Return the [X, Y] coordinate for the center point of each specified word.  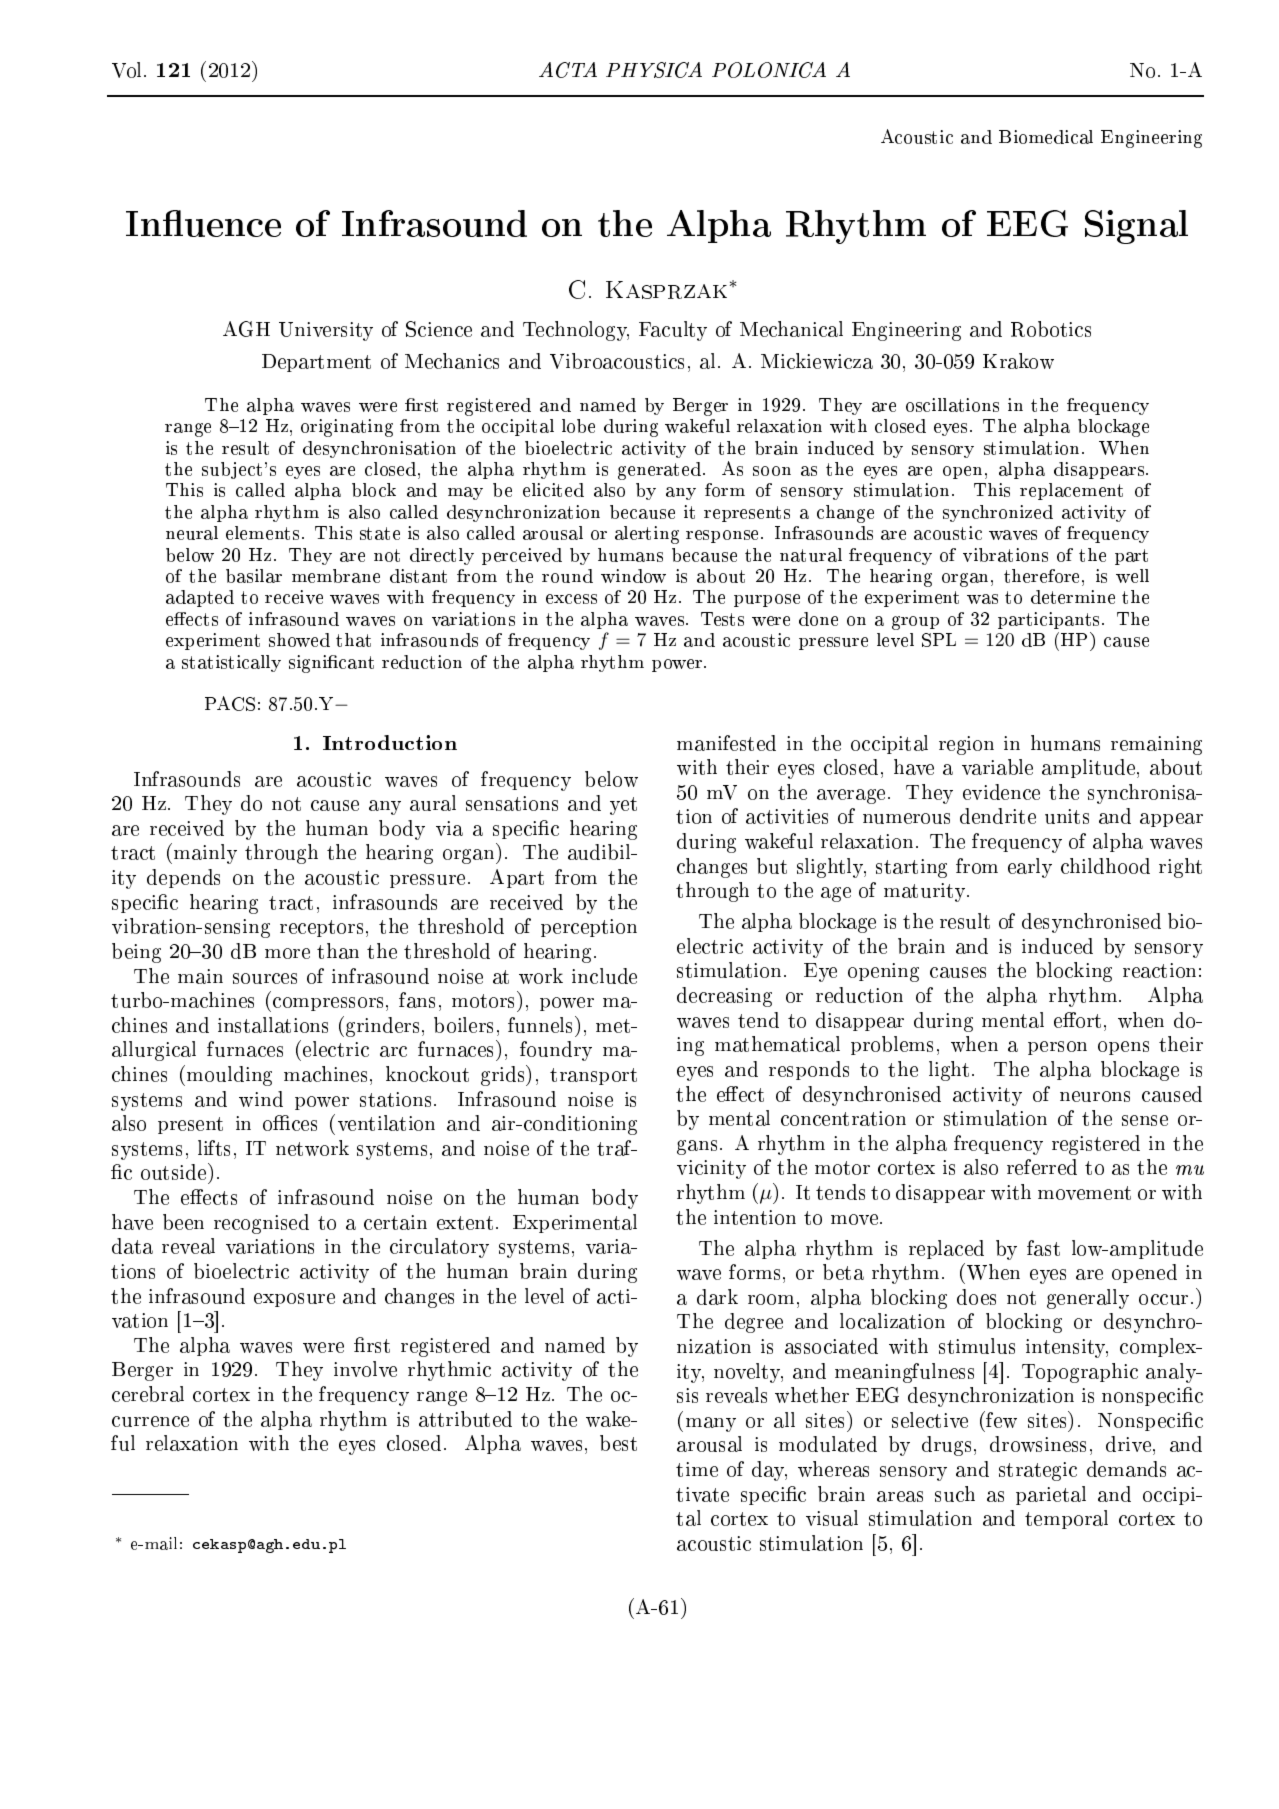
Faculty [673, 331]
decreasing [724, 997]
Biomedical [1046, 137]
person [1057, 1048]
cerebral [148, 1394]
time [697, 1469]
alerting [647, 535]
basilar [254, 576]
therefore [1041, 576]
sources [265, 978]
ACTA [568, 70]
